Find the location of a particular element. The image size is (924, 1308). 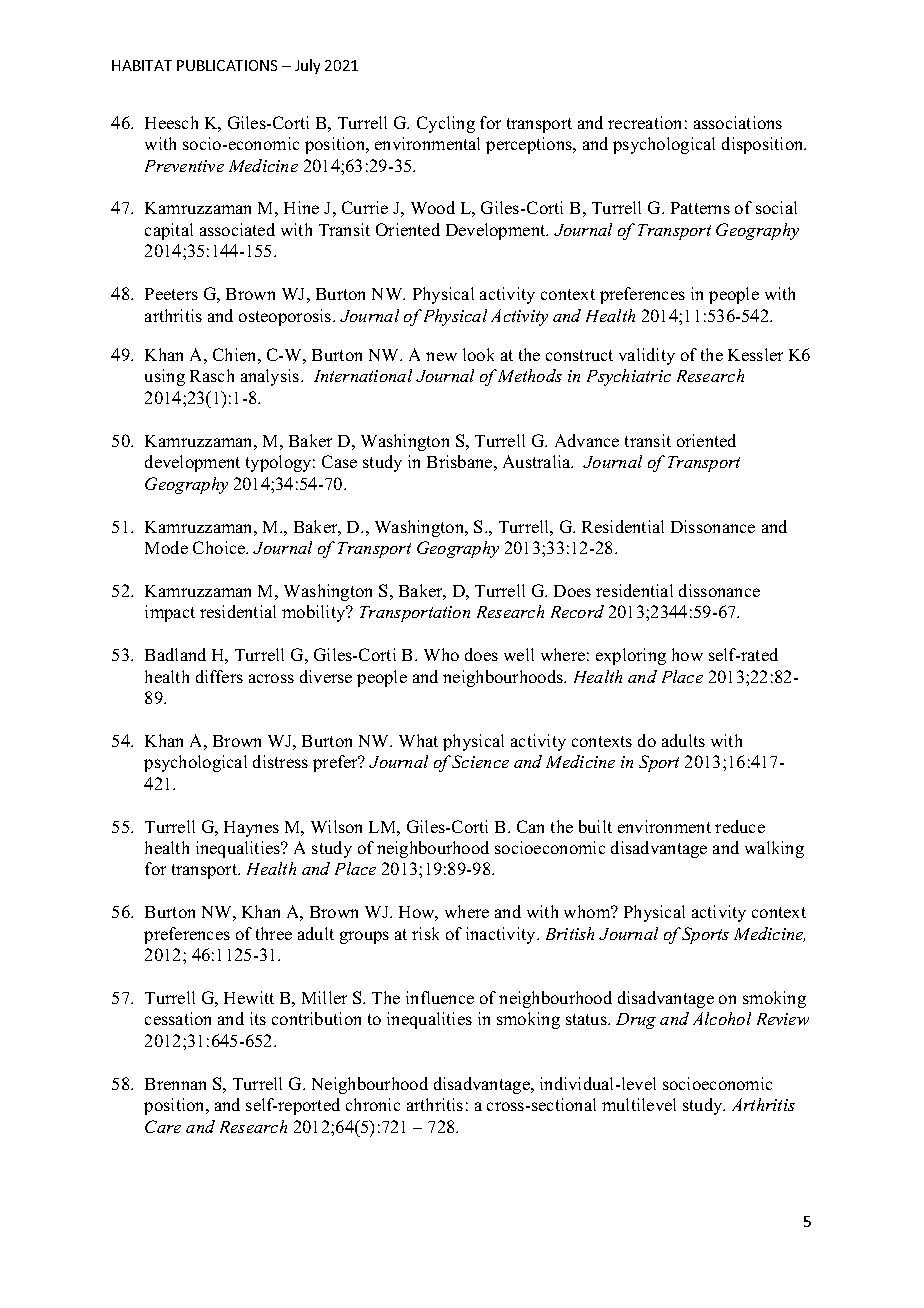

PUBLICATIONS is located at coordinates (227, 65).
